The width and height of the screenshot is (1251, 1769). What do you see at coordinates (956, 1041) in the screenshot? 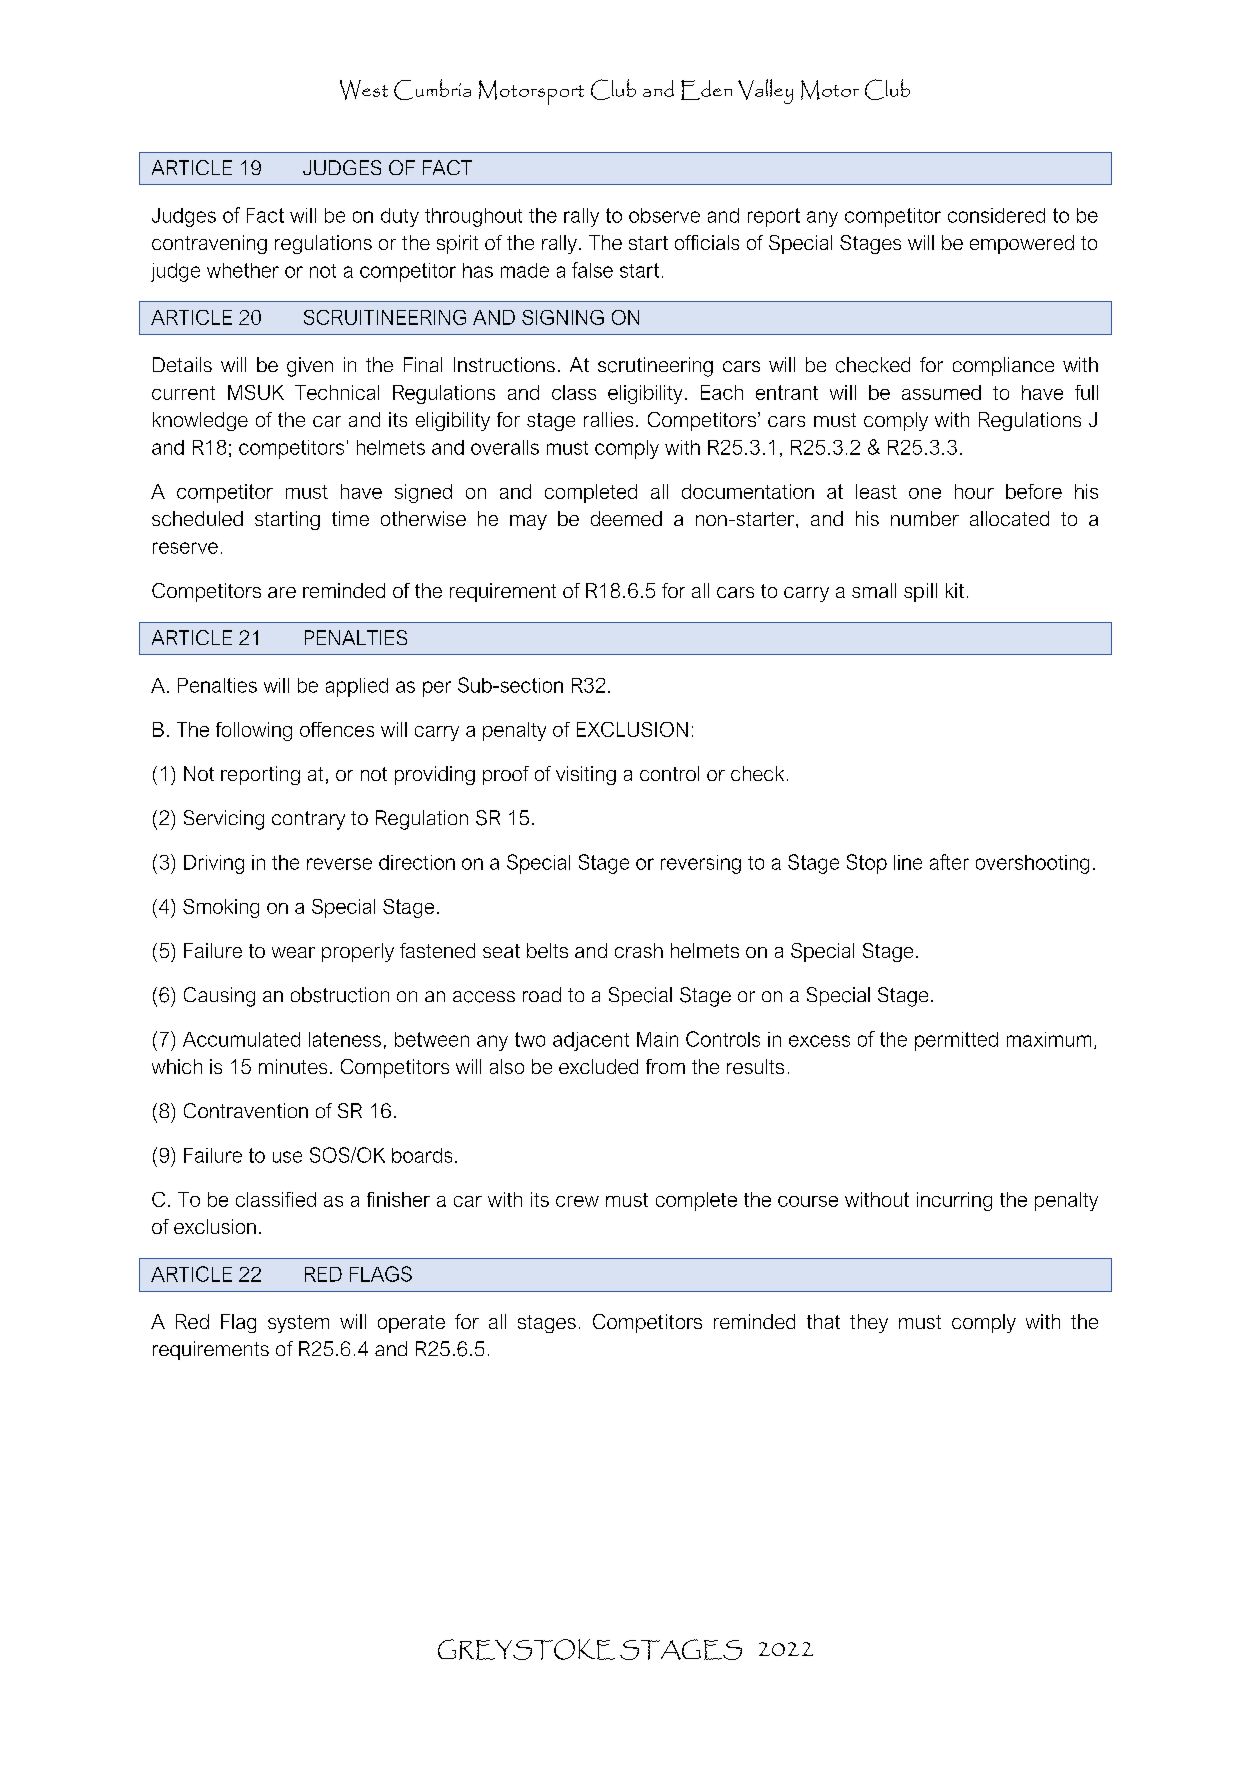
I see `permitted` at bounding box center [956, 1041].
